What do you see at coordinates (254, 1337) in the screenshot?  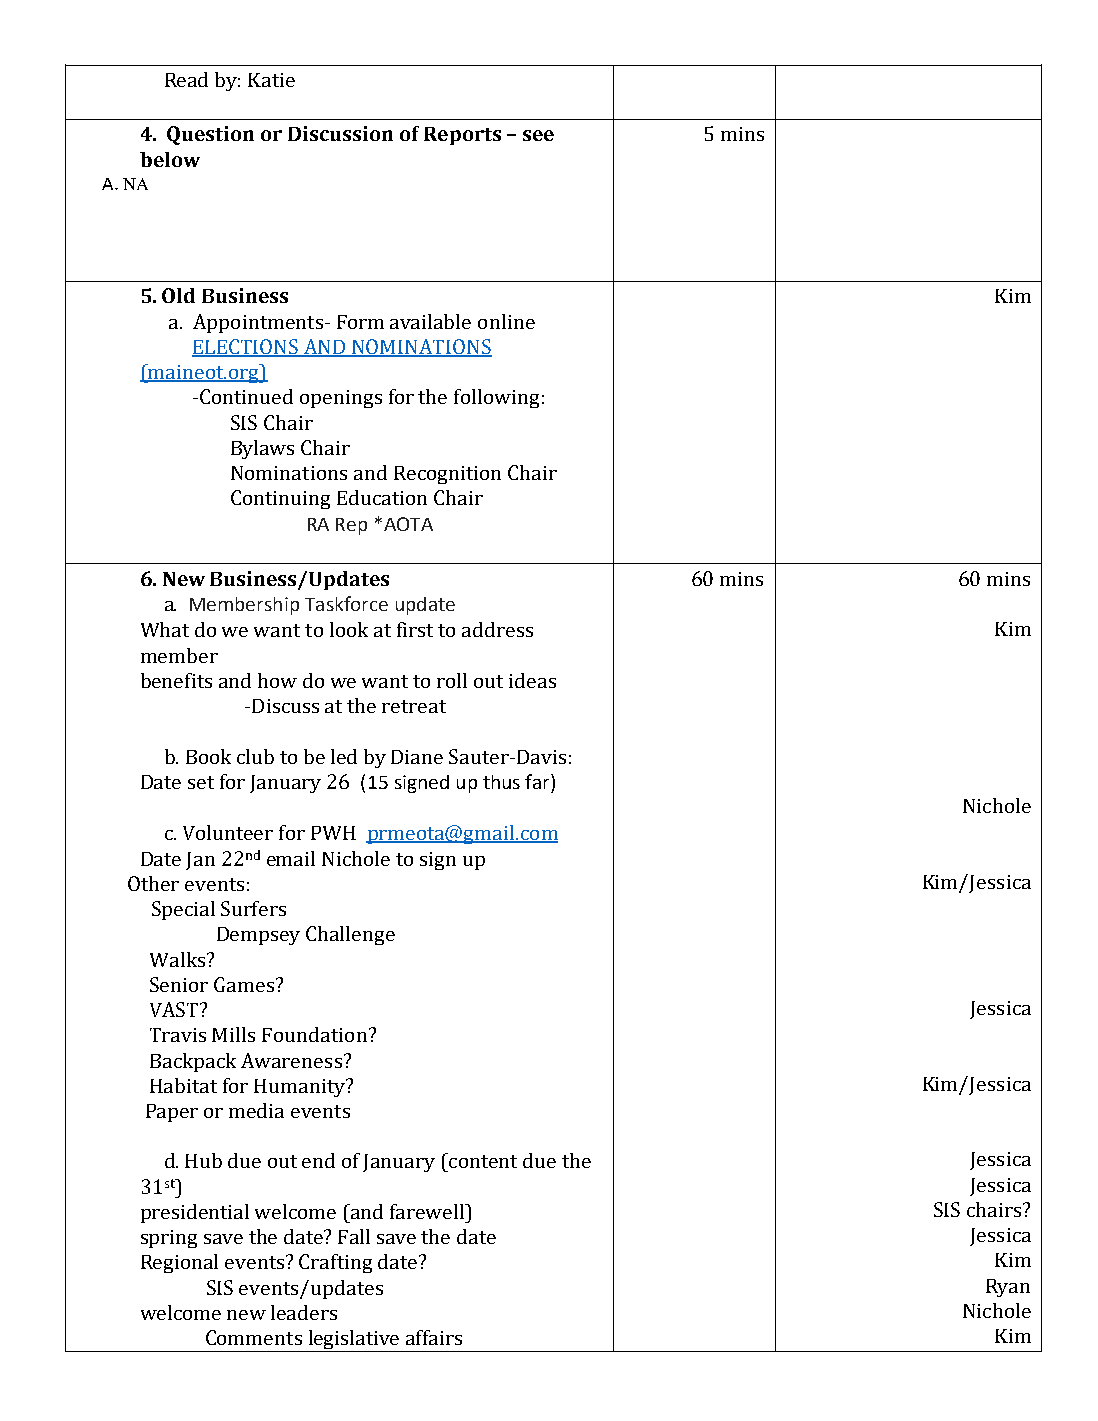 I see `Comments` at bounding box center [254, 1337].
